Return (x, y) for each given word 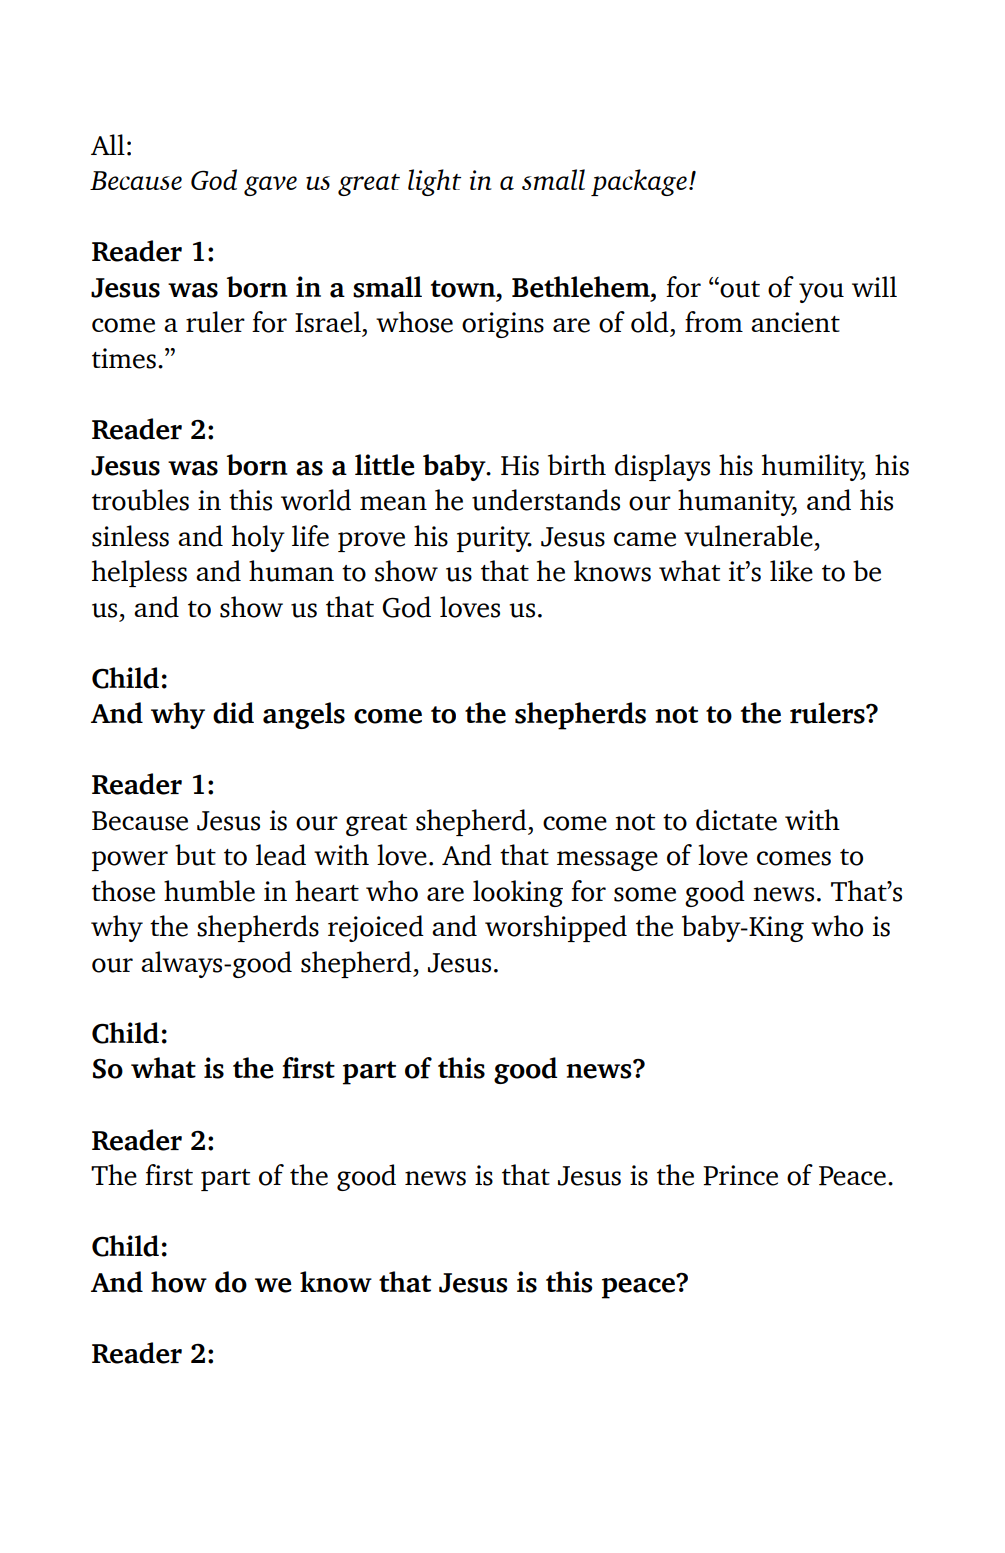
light (434, 182)
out (739, 289)
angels (304, 715)
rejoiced (376, 928)
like (791, 571)
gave (270, 186)
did (233, 713)
